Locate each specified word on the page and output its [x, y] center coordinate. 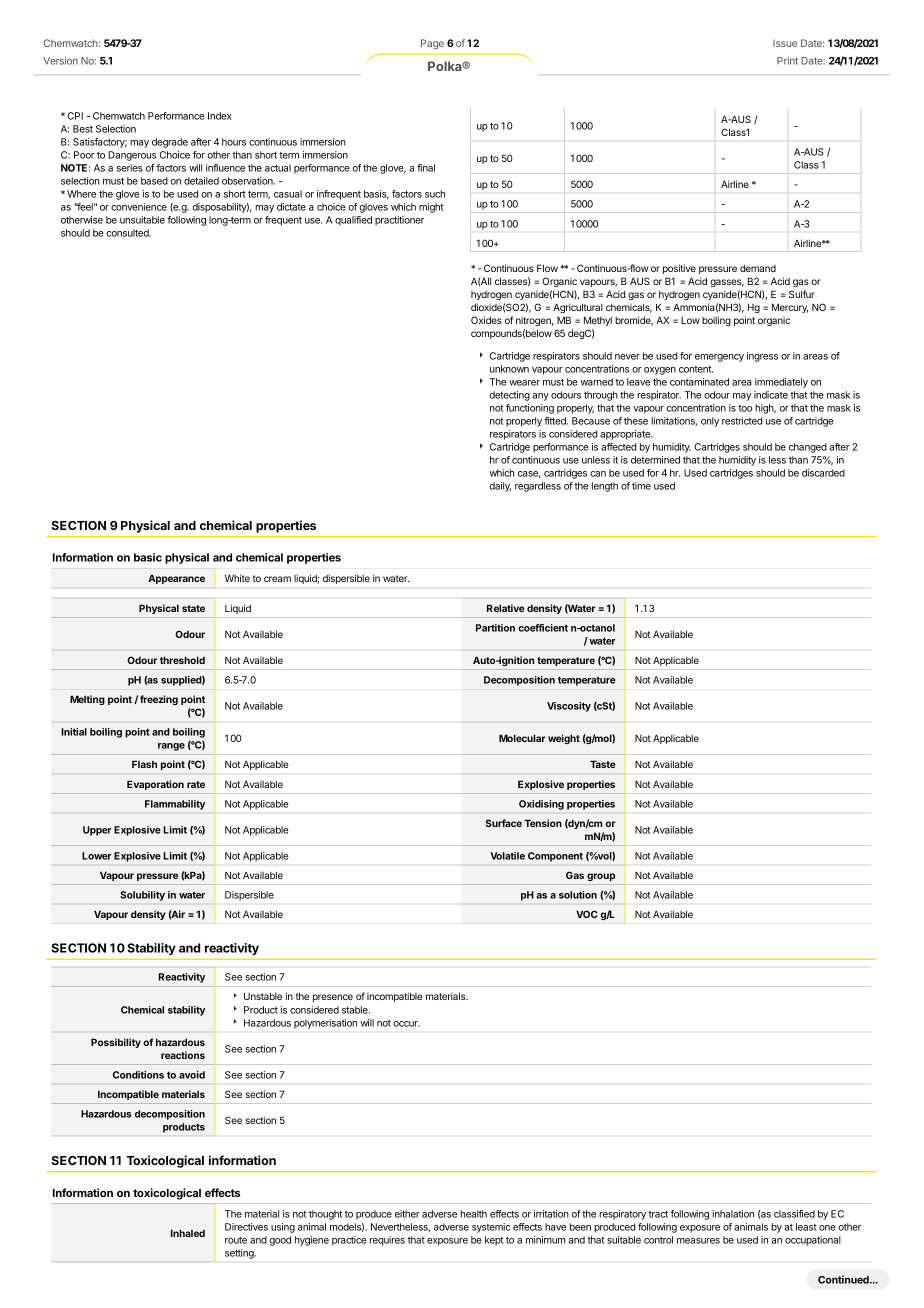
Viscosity [569, 707]
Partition [495, 628]
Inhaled [188, 1233]
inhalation [733, 1214]
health [473, 1214]
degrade [170, 143]
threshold [182, 660]
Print [787, 61]
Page [432, 44]
